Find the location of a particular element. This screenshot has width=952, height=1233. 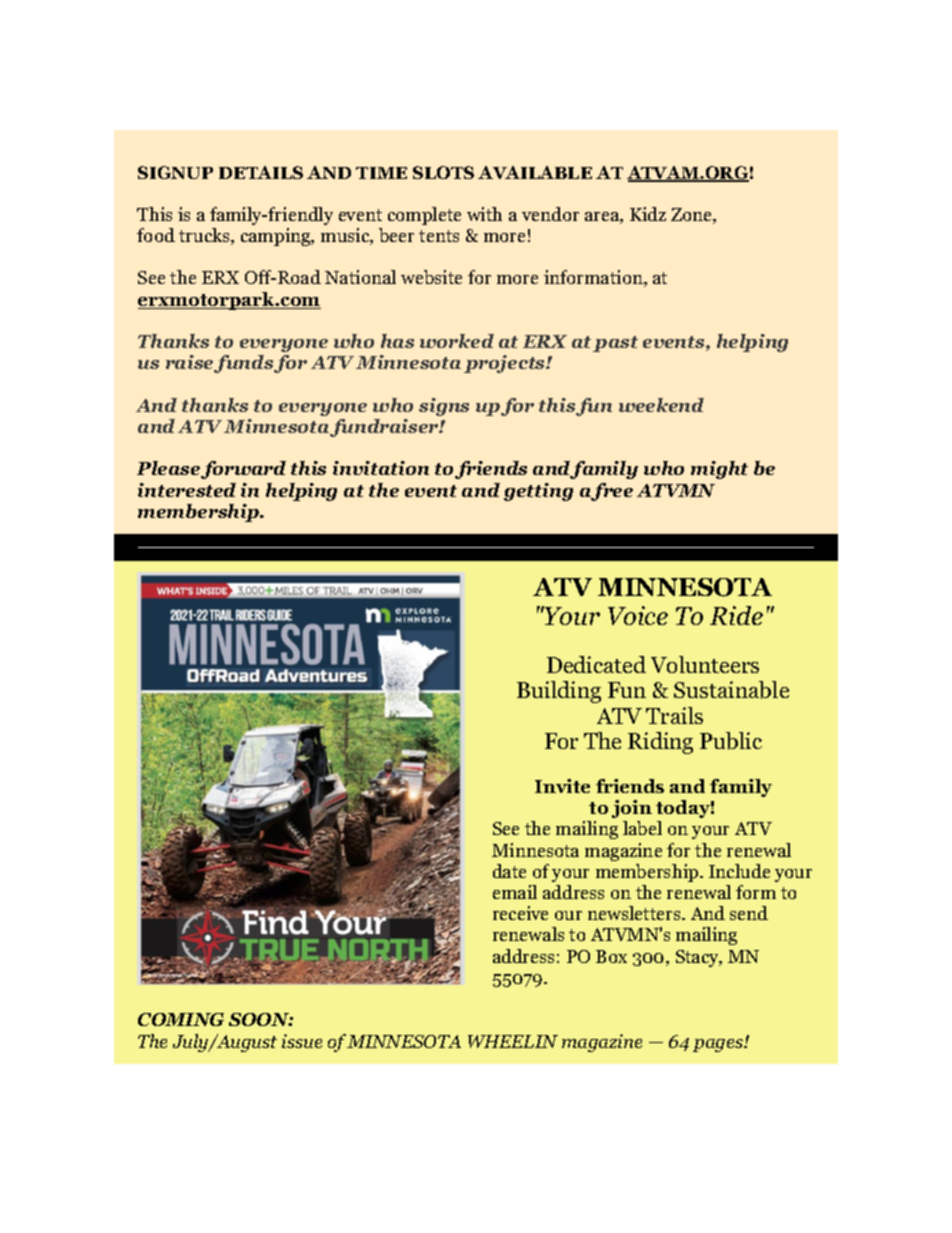

DETAILS is located at coordinates (261, 172).
